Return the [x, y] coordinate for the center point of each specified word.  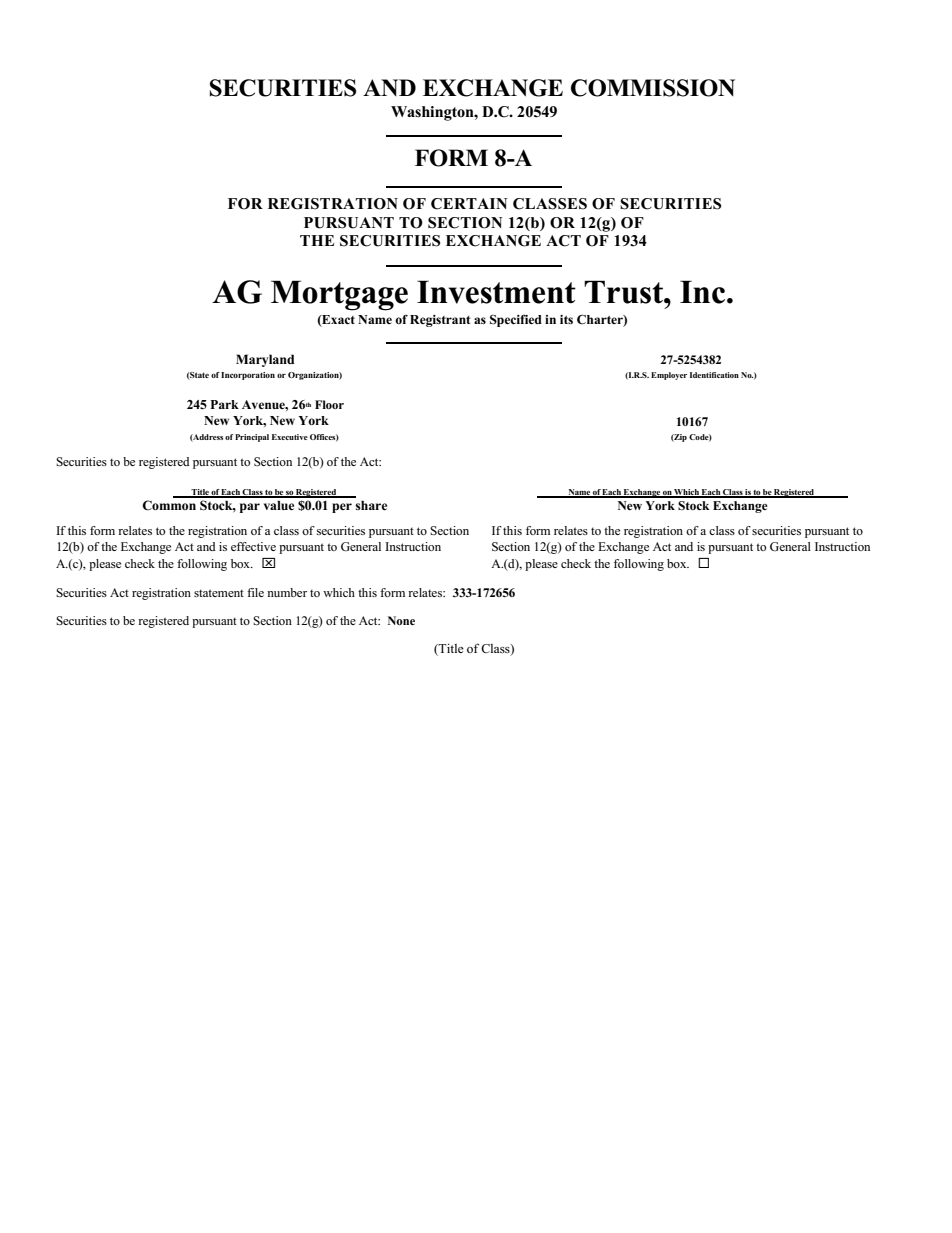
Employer [669, 376]
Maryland [265, 360]
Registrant [440, 321]
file [255, 592]
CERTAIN [469, 204]
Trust [624, 292]
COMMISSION [653, 88]
